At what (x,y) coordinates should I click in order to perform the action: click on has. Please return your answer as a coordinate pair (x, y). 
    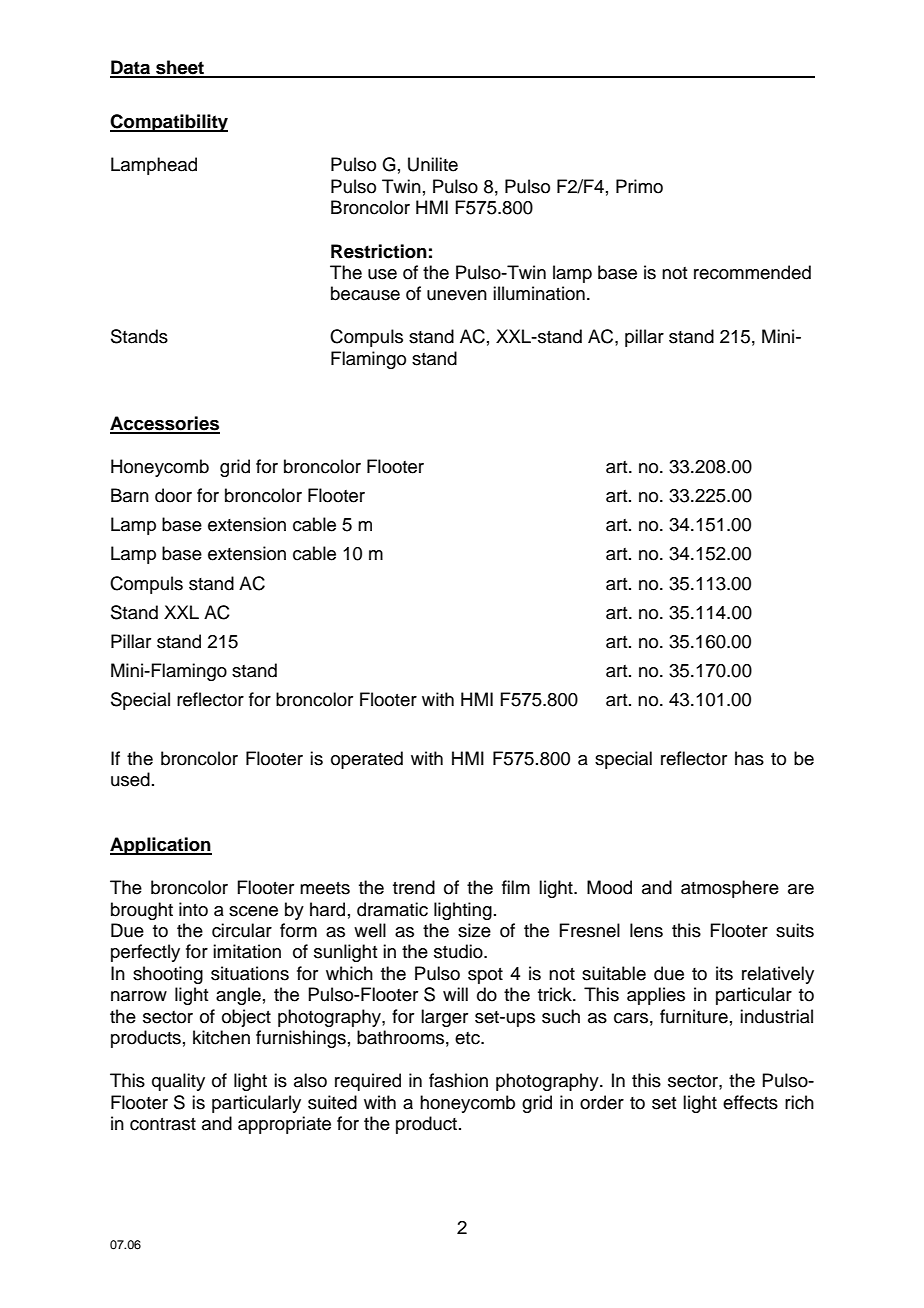
    Looking at the image, I should click on (749, 758).
